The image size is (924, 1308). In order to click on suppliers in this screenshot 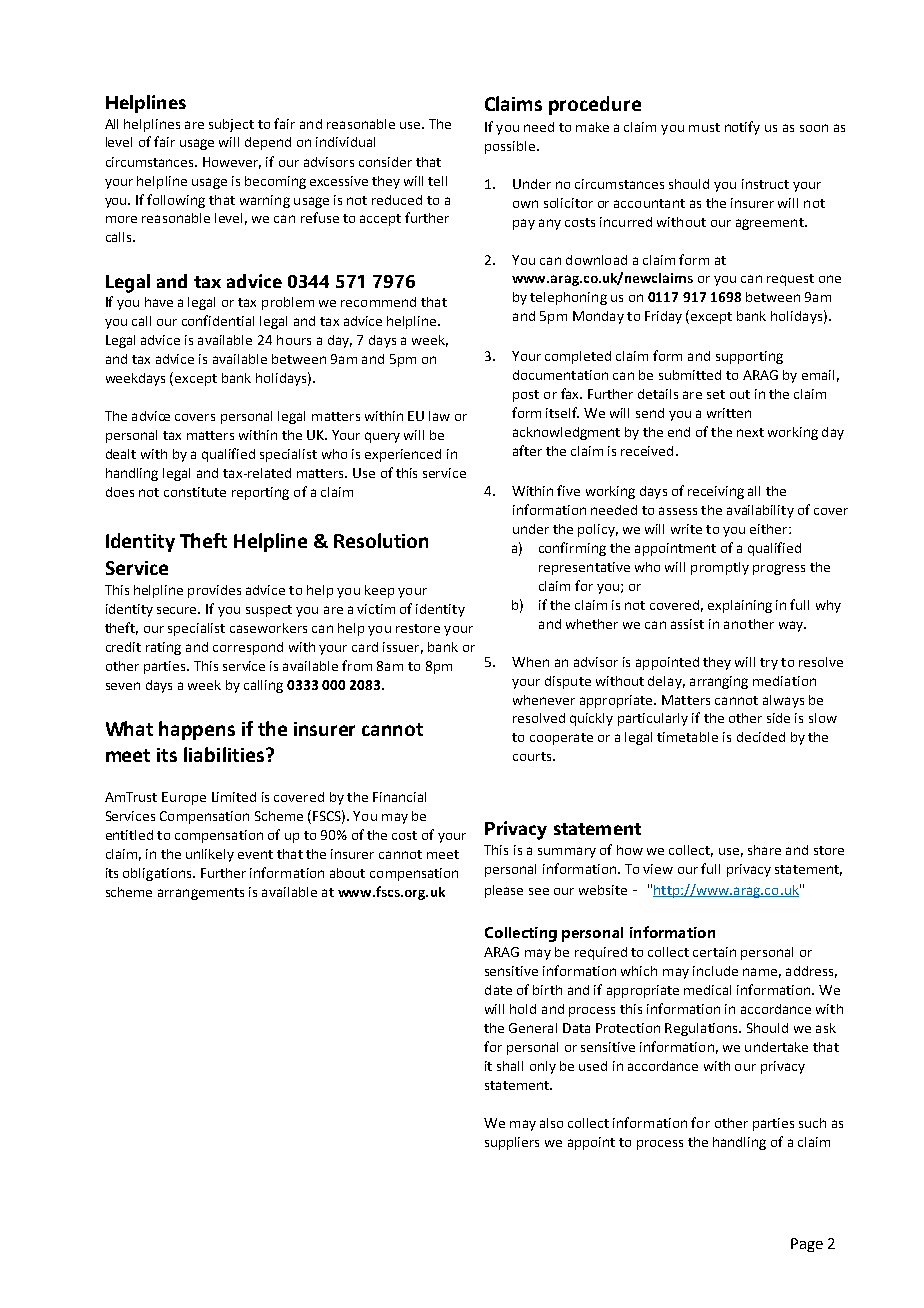, I will do `click(512, 1143)`.
